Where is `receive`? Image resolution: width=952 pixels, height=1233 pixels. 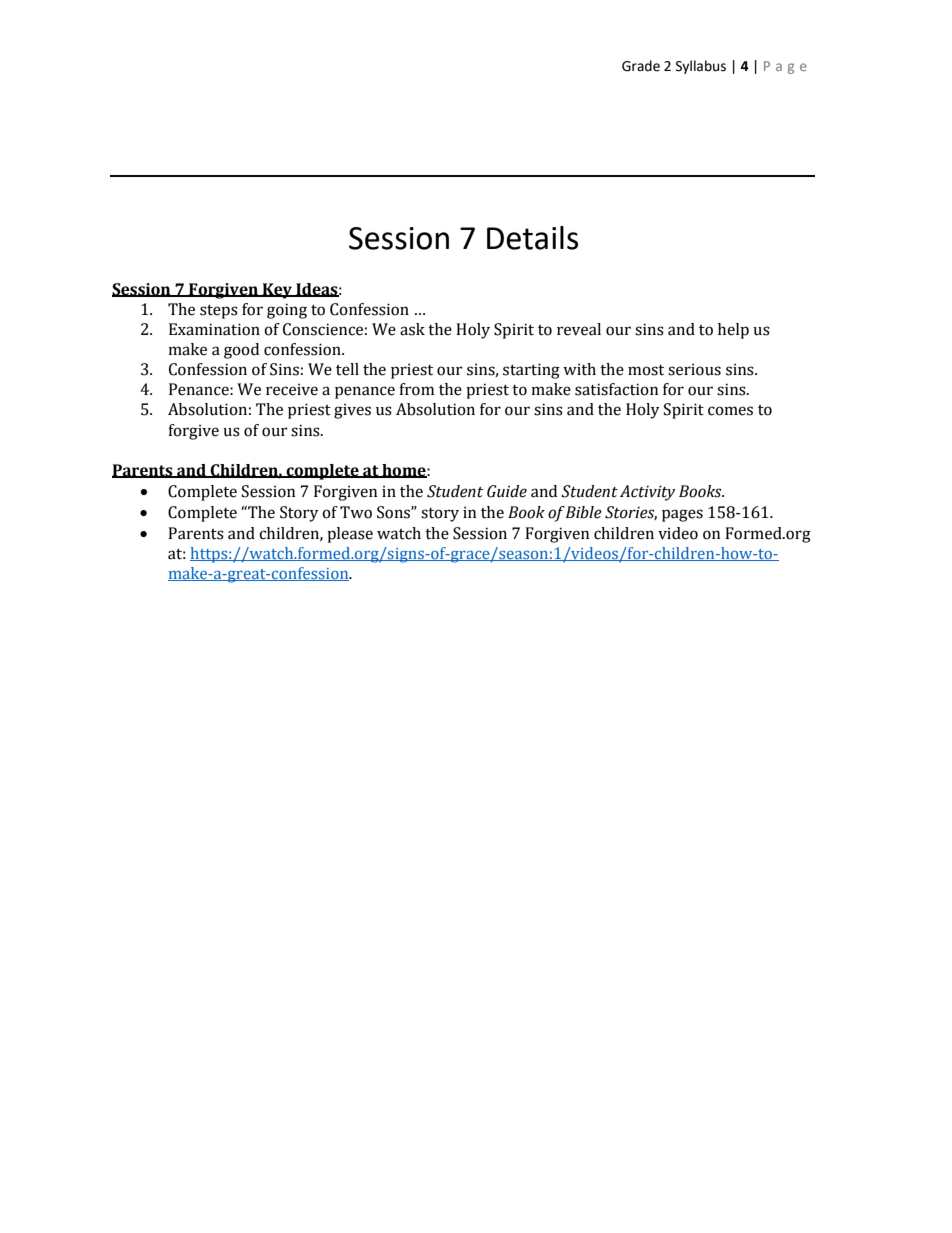
receive is located at coordinates (292, 389).
